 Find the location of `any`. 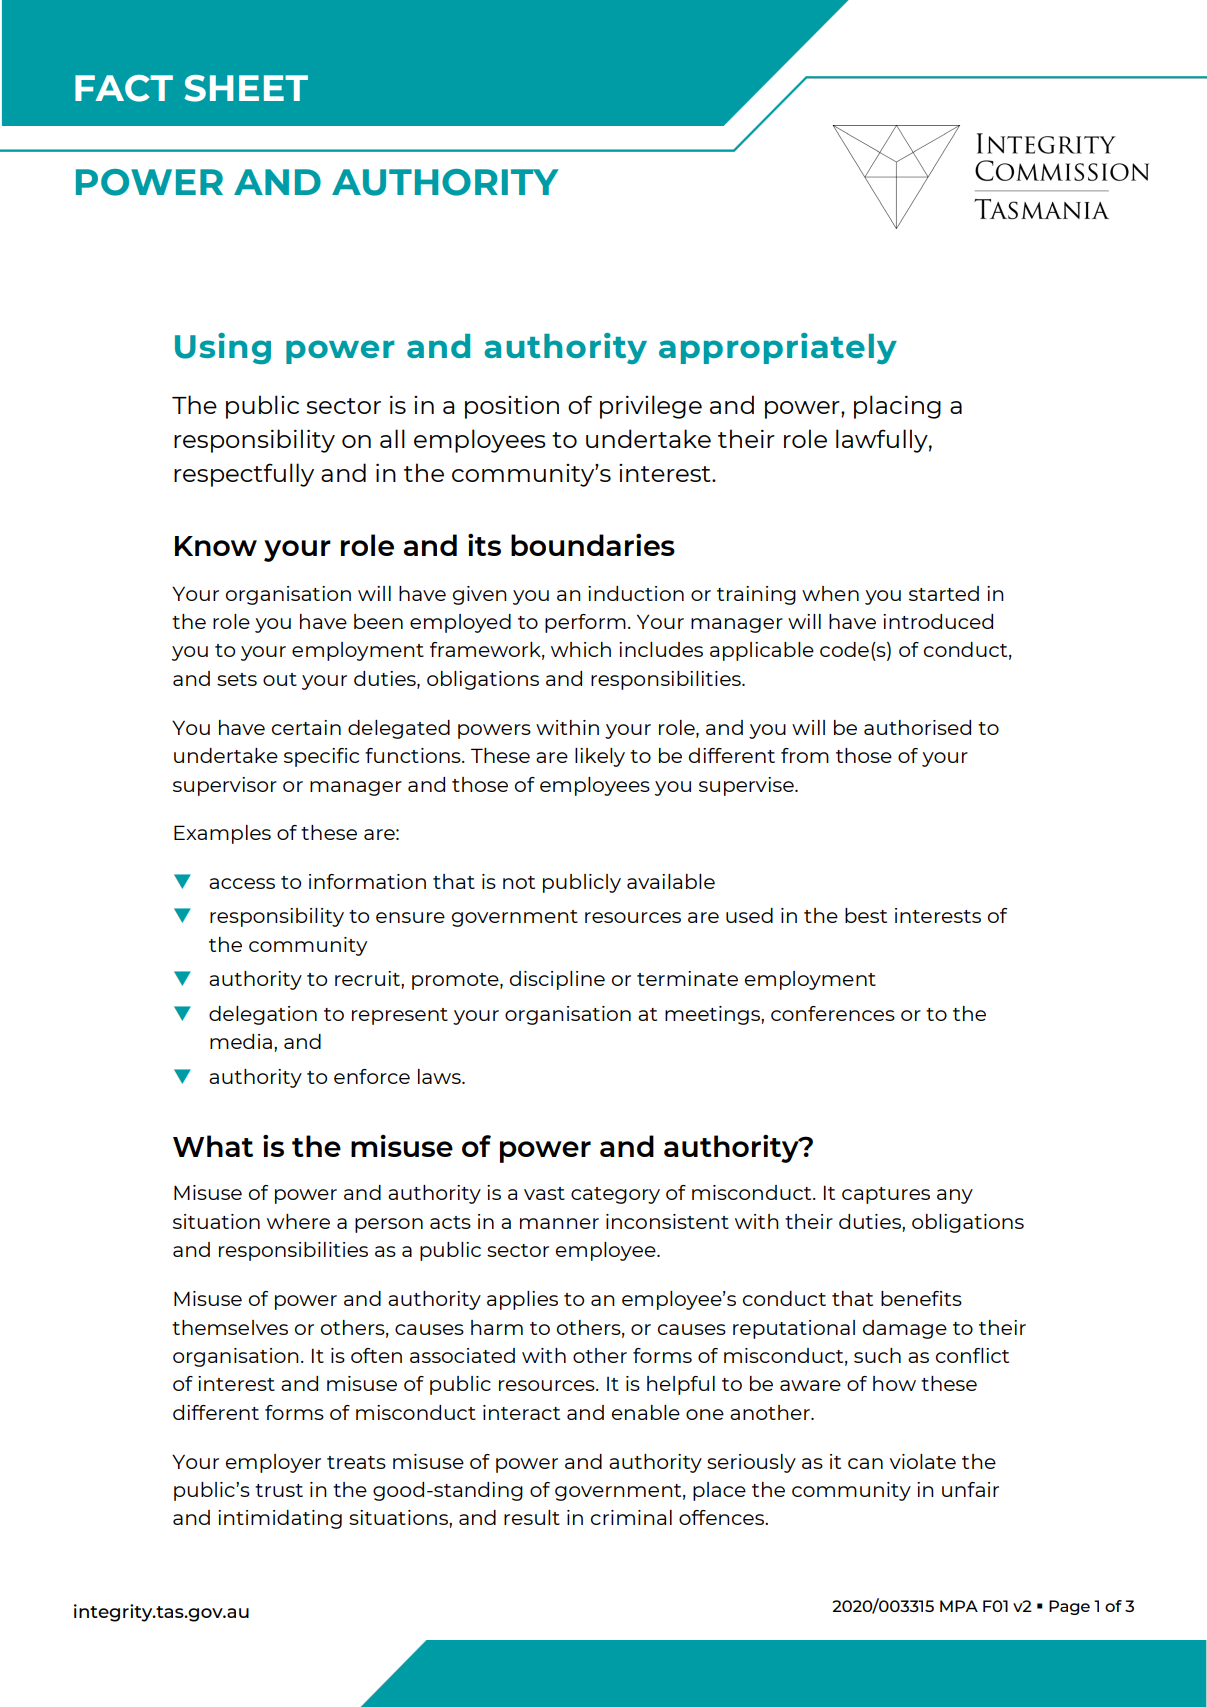

any is located at coordinates (955, 1196).
